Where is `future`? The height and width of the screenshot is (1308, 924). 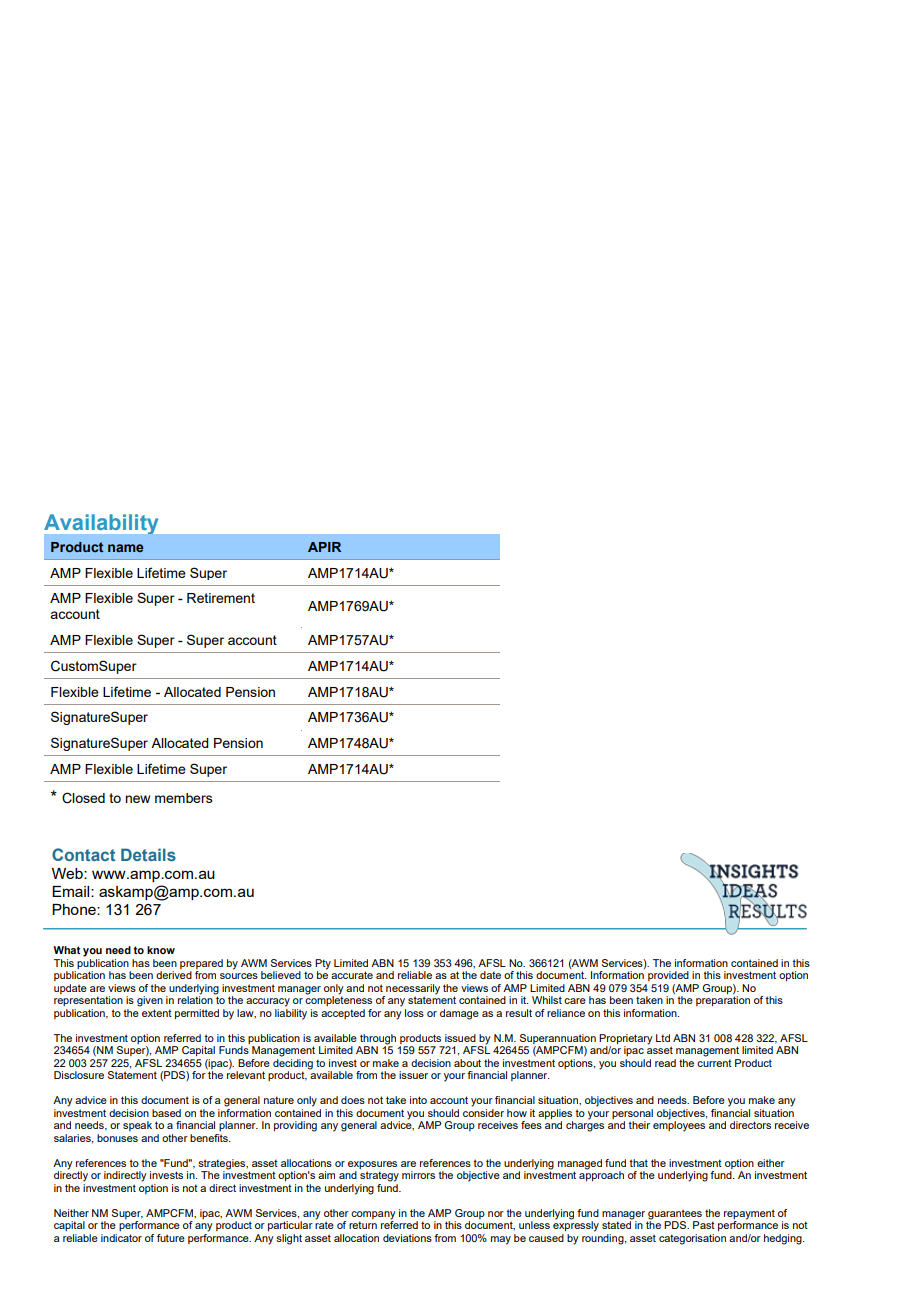 future is located at coordinates (171, 1238).
